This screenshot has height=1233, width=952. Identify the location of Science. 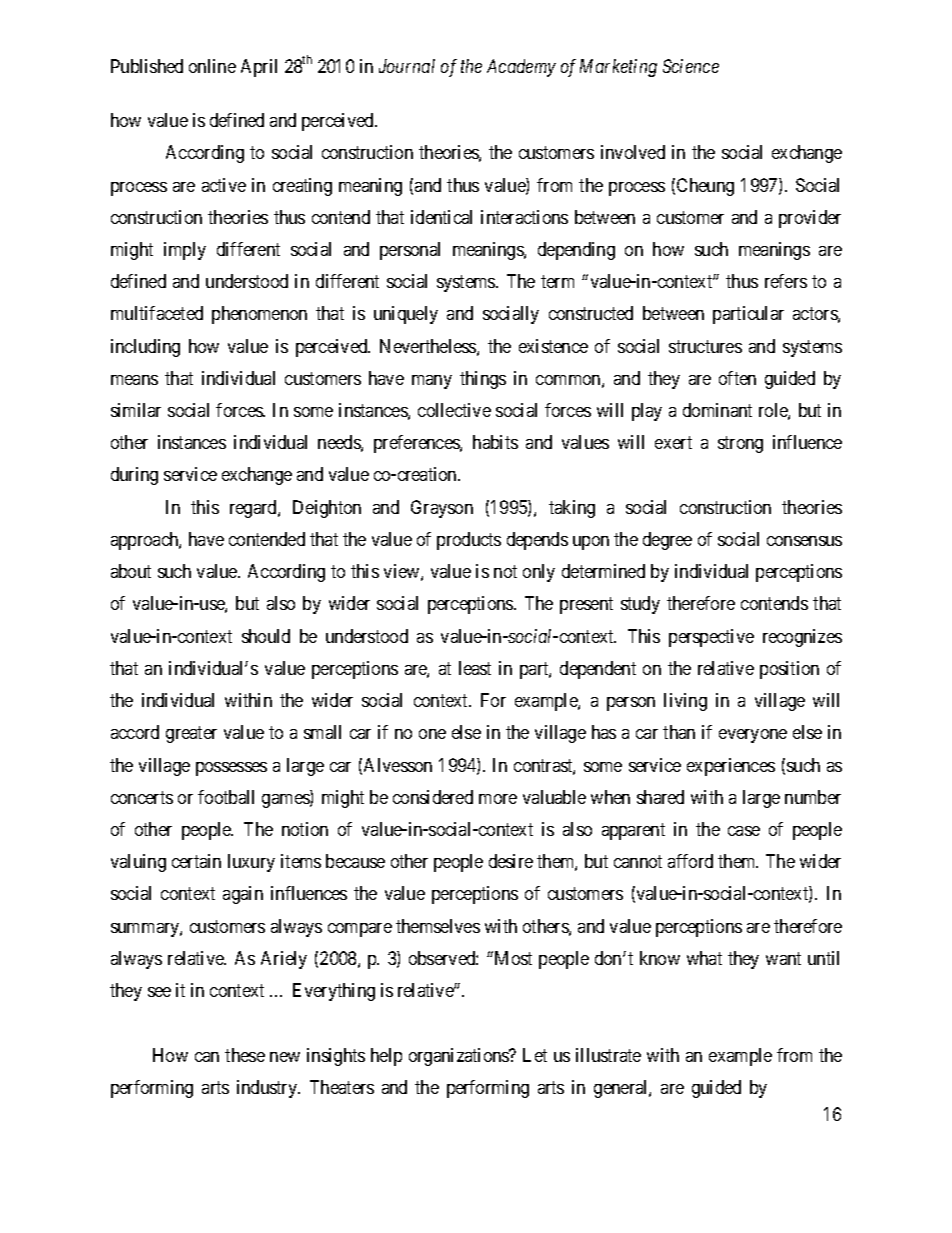
(691, 66).
